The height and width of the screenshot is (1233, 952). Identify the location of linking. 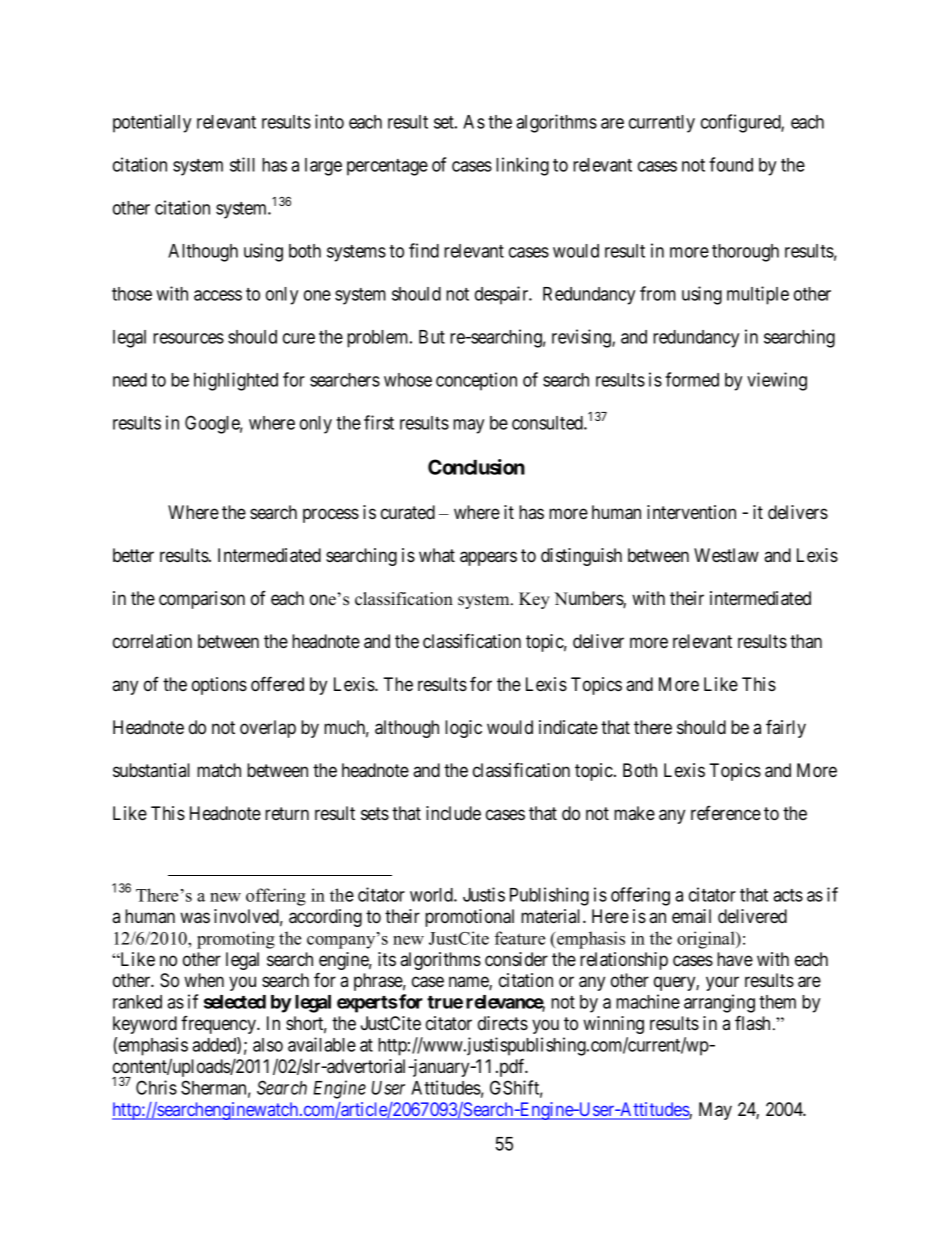
(522, 166).
